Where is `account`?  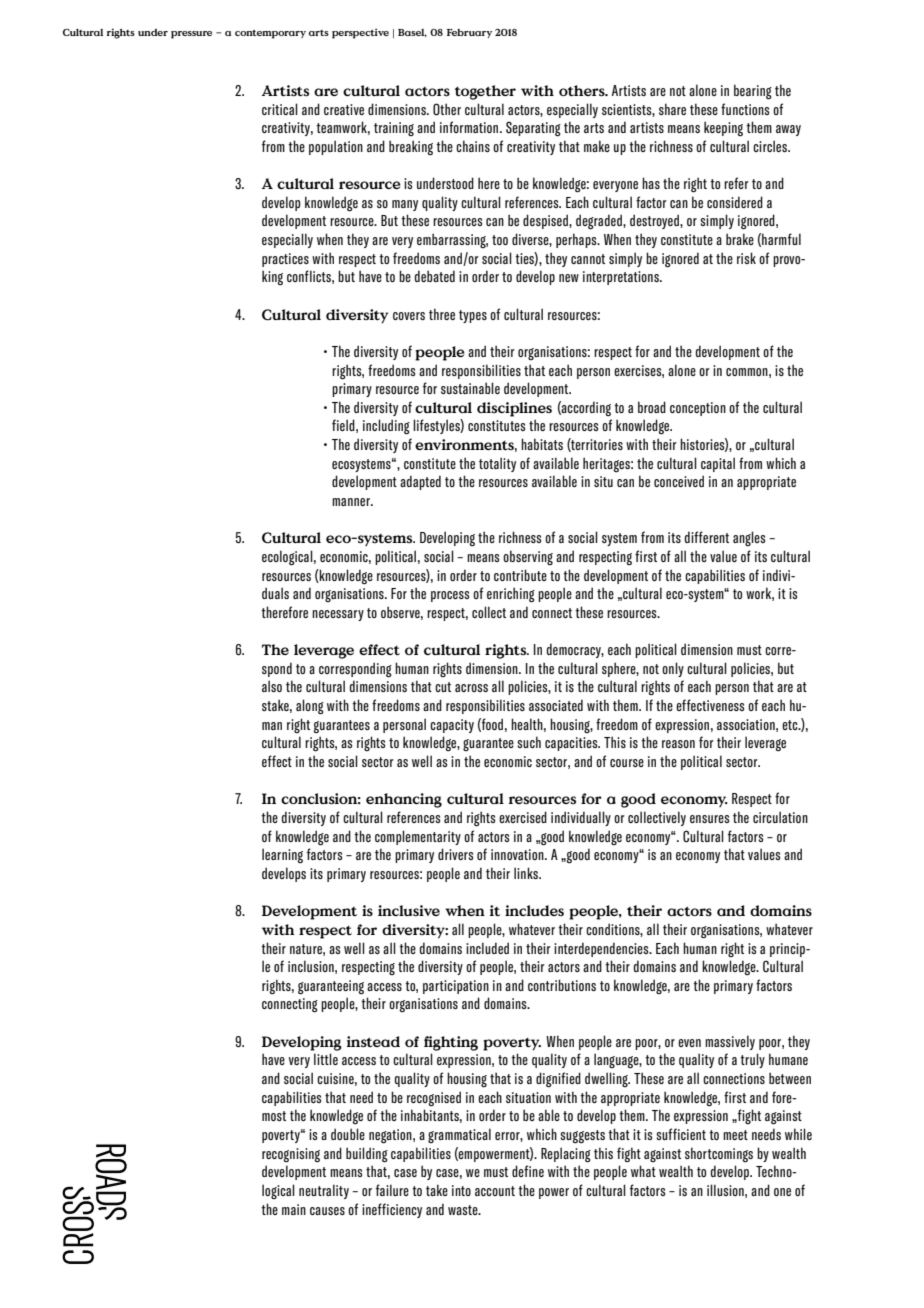 account is located at coordinates (495, 1191).
